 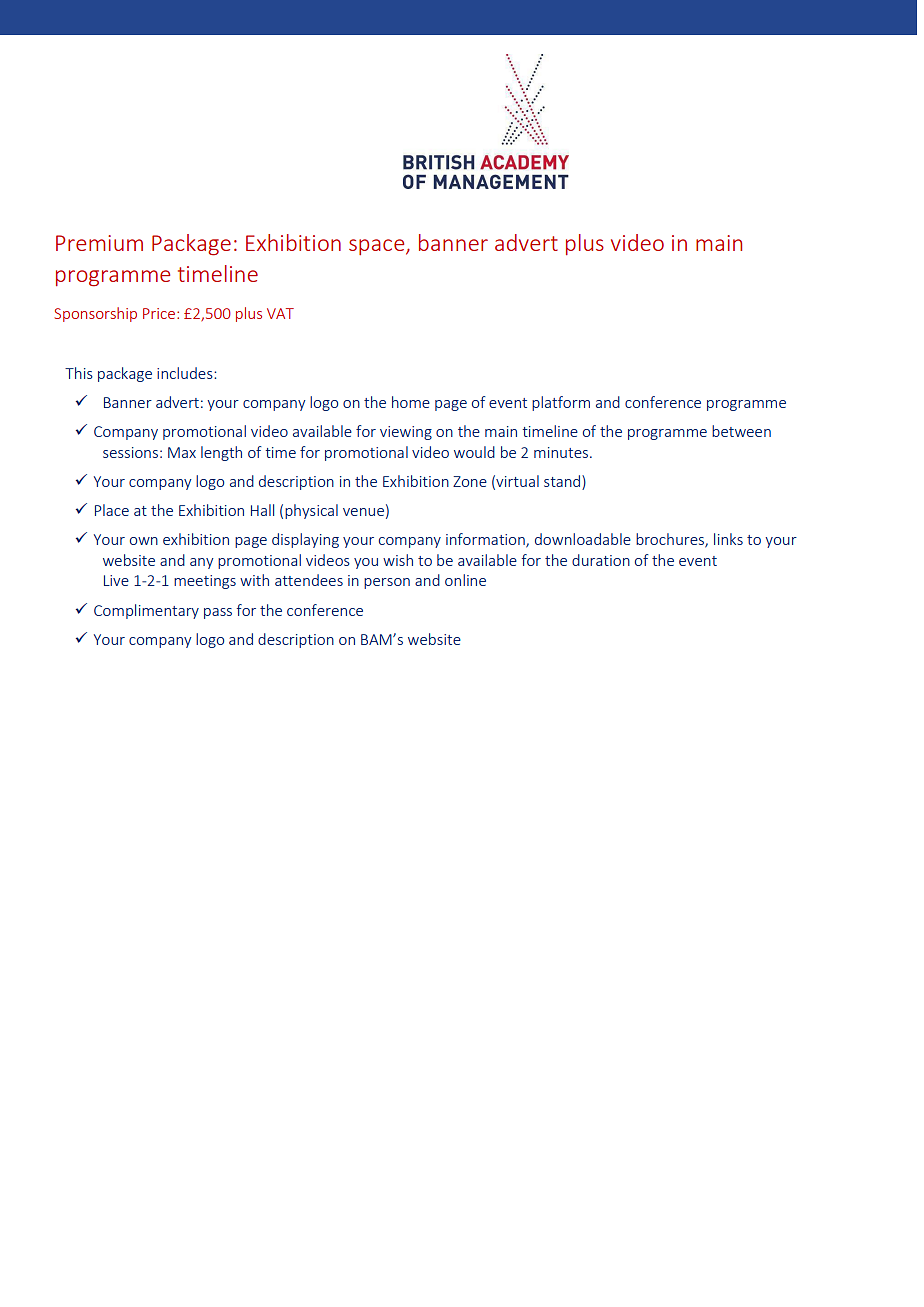 What do you see at coordinates (99, 243) in the screenshot?
I see `Premium` at bounding box center [99, 243].
